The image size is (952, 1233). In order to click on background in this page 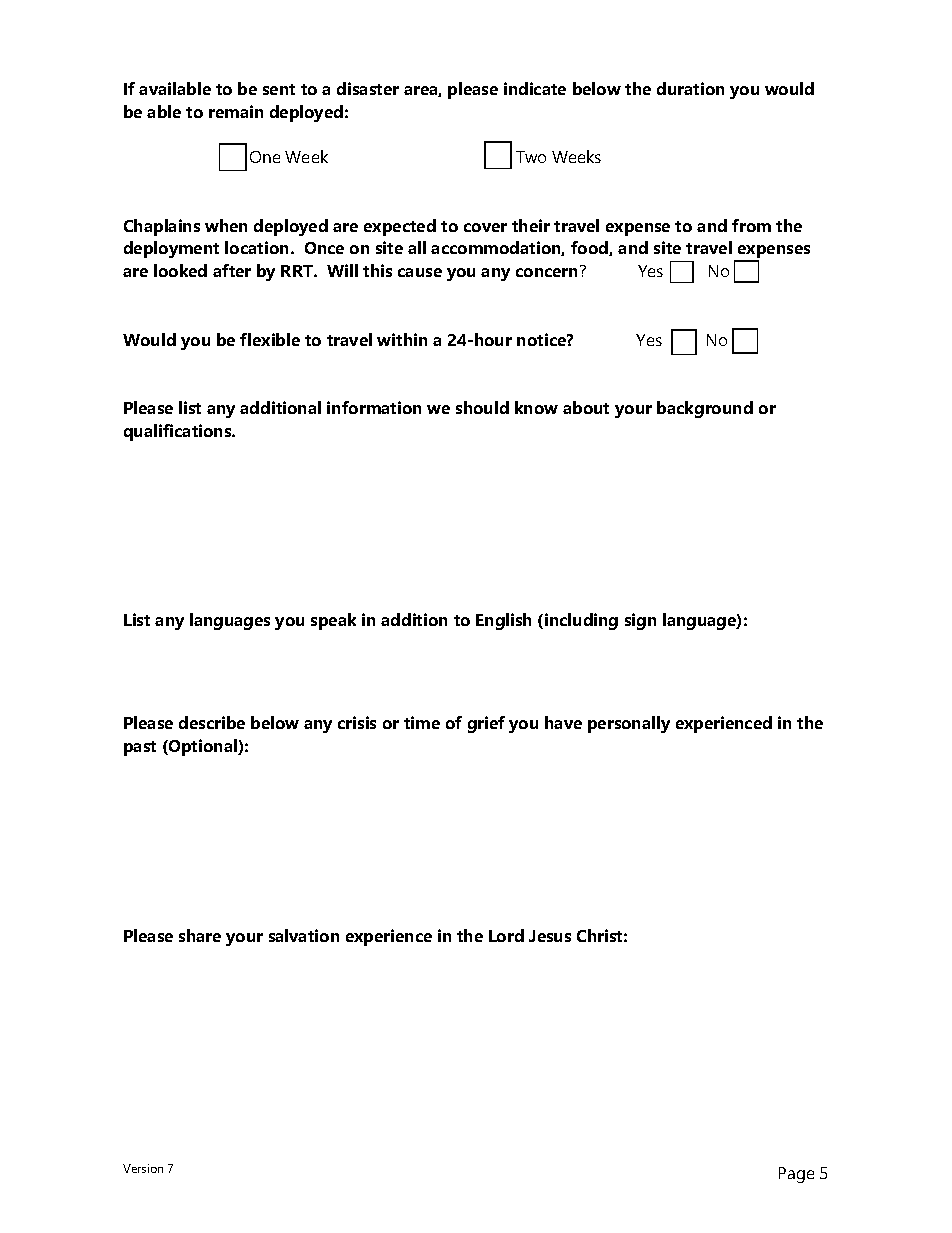, I will do `click(705, 409)`.
